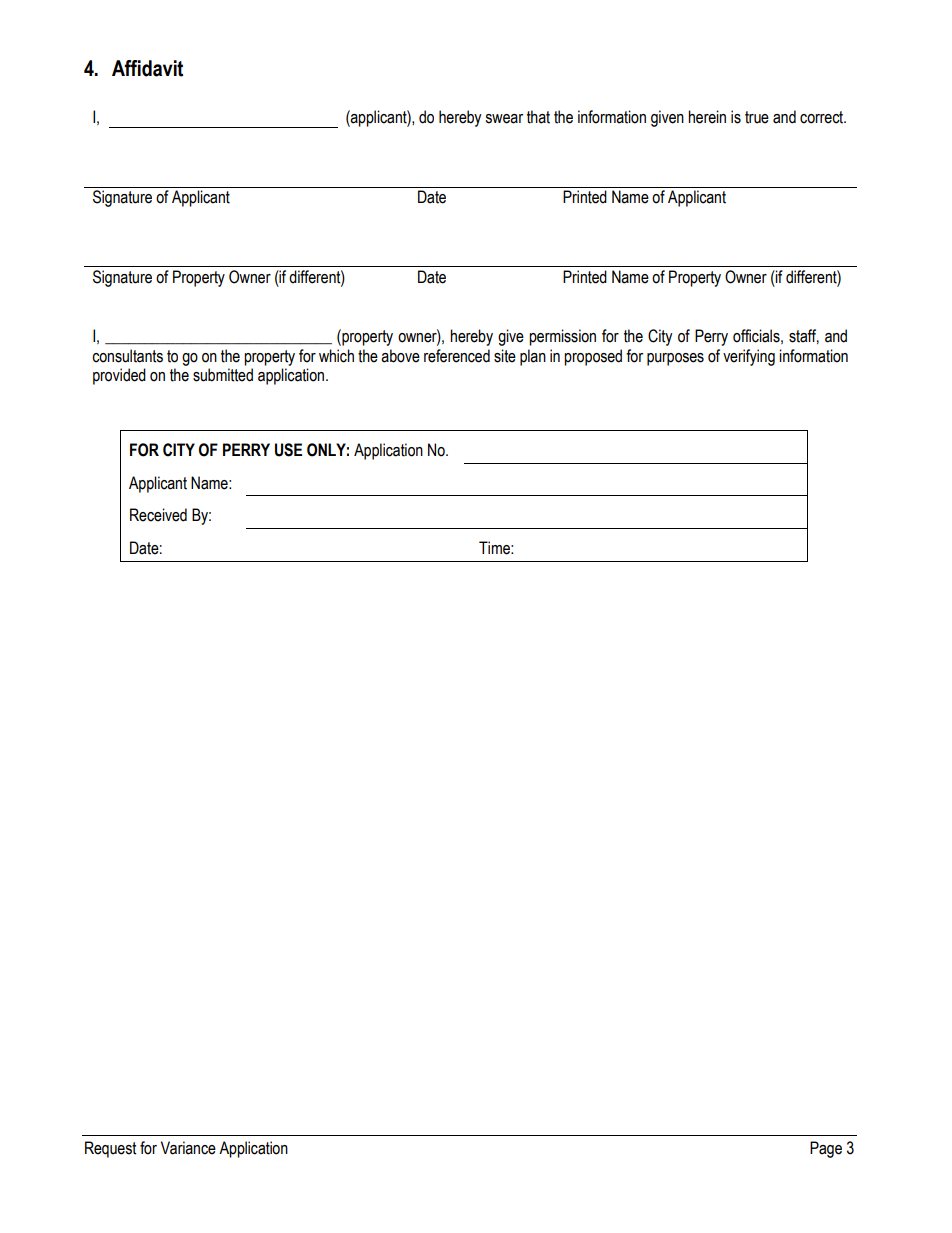 This screenshot has width=952, height=1233. What do you see at coordinates (188, 1148) in the screenshot?
I see `Variance` at bounding box center [188, 1148].
